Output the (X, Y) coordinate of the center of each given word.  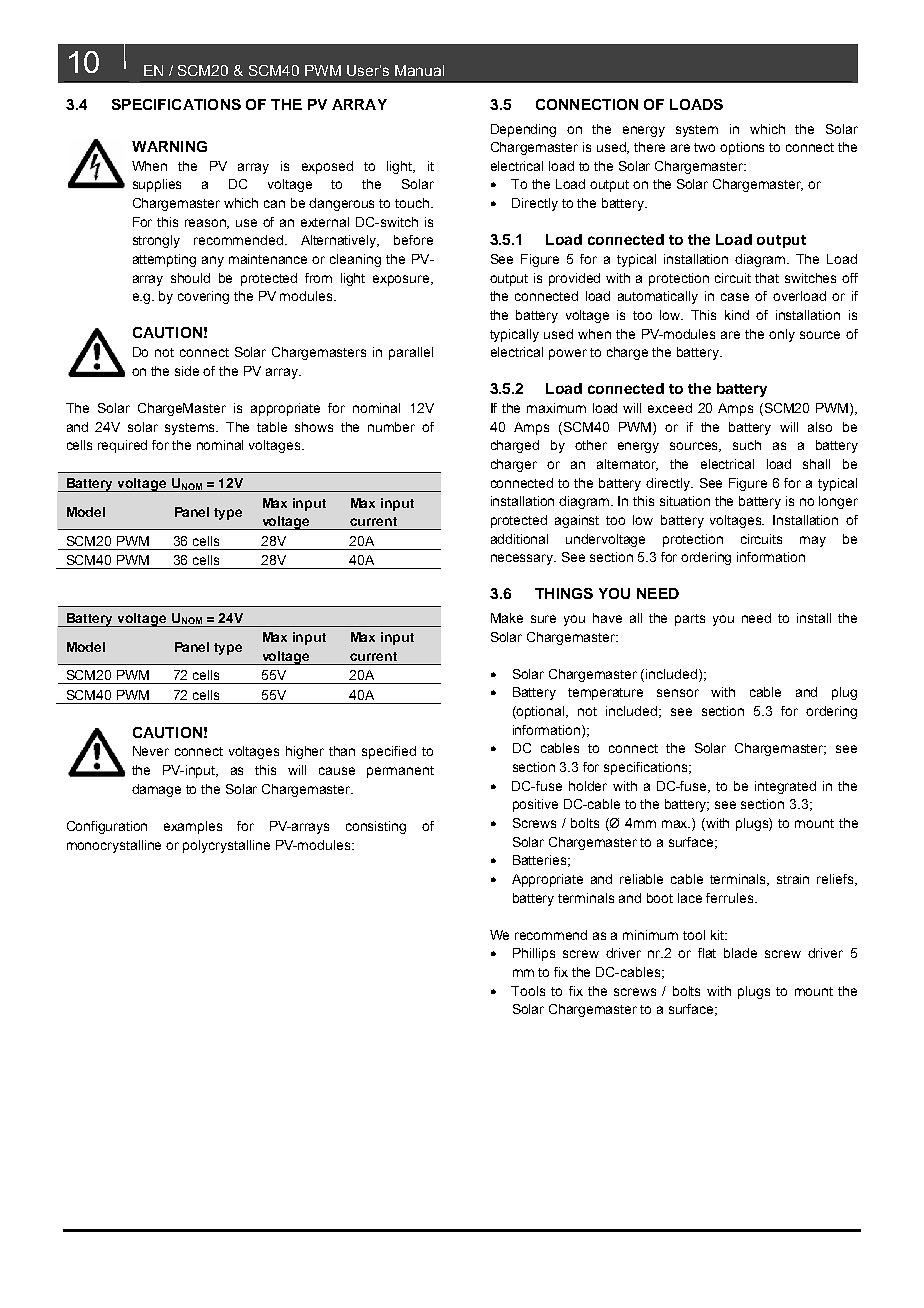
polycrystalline (226, 846)
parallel (411, 353)
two (704, 147)
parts (690, 620)
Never (151, 751)
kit (719, 935)
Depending (523, 130)
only (782, 335)
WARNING (169, 146)
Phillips (534, 954)
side (187, 371)
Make (507, 618)
